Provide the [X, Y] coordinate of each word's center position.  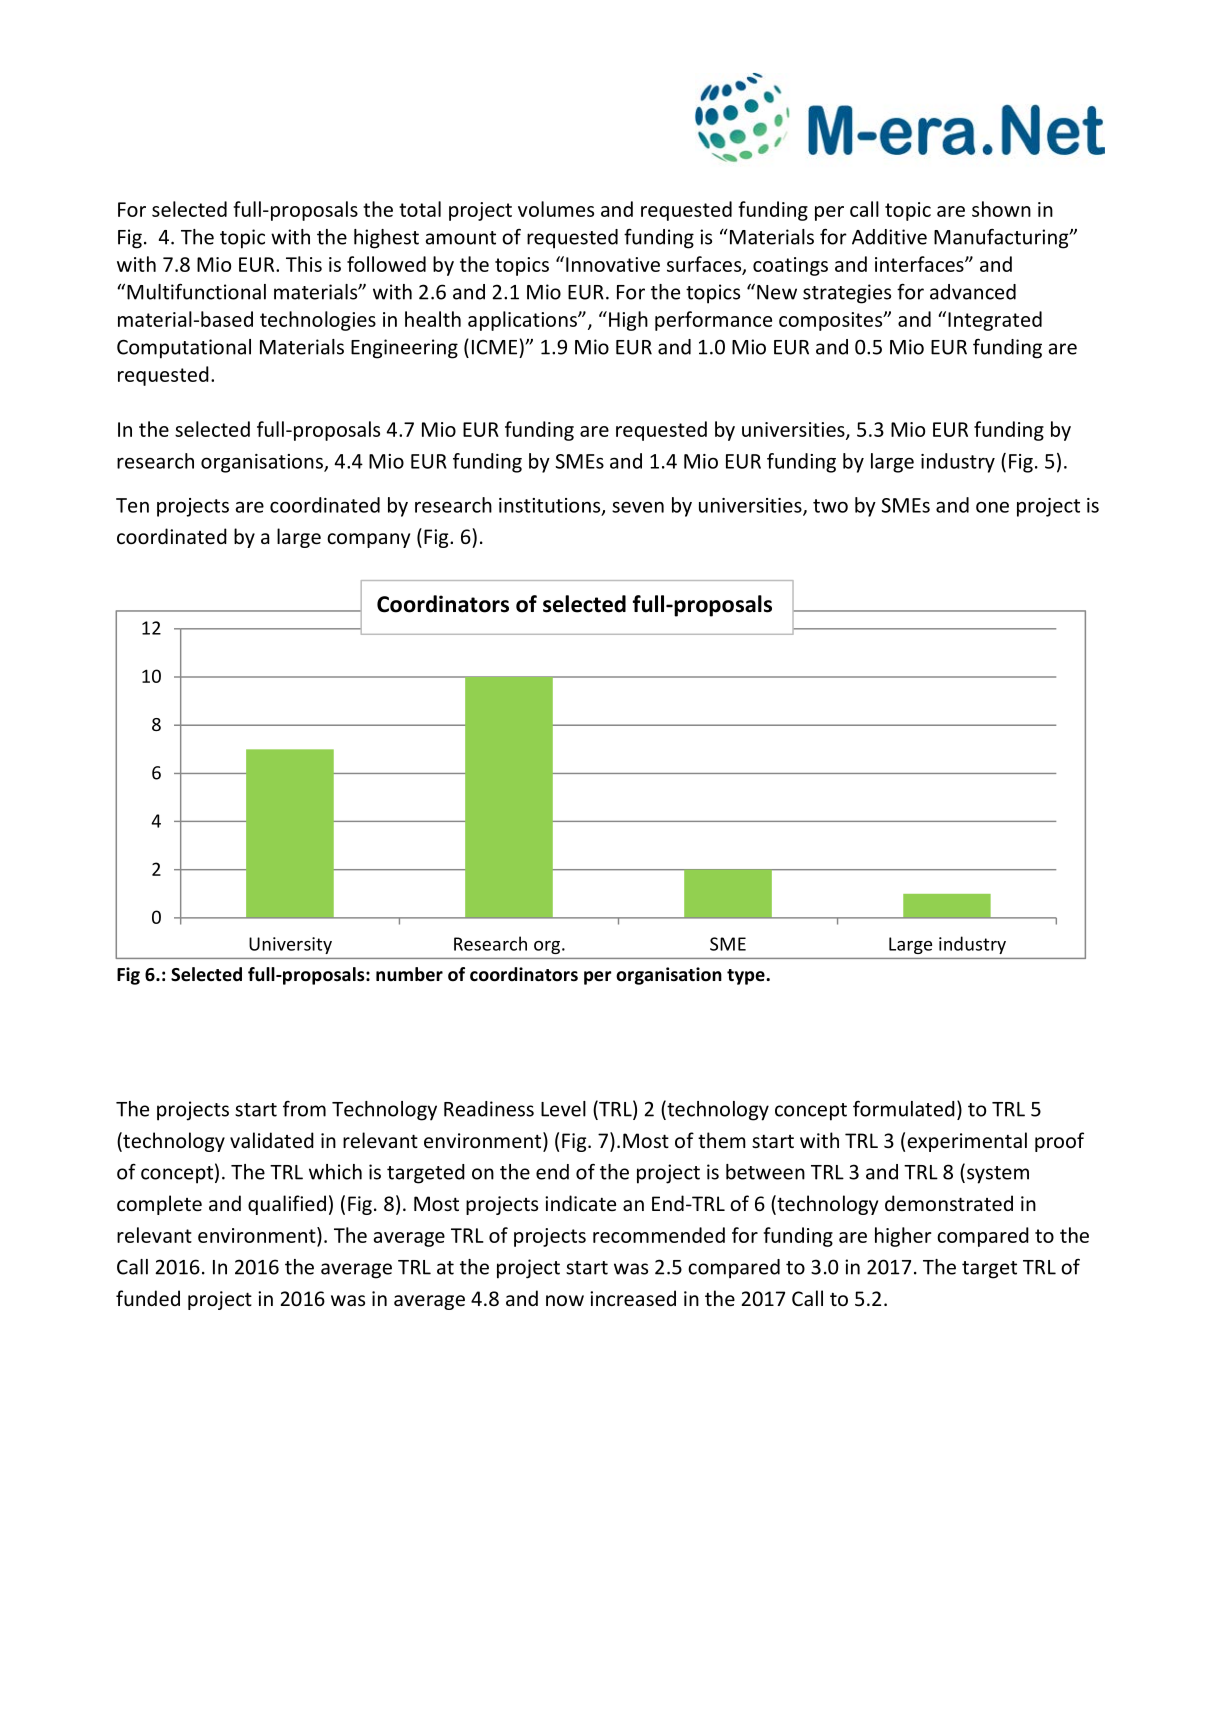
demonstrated [949, 1203]
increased [633, 1298]
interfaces [920, 264]
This [304, 264]
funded [148, 1298]
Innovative [613, 264]
